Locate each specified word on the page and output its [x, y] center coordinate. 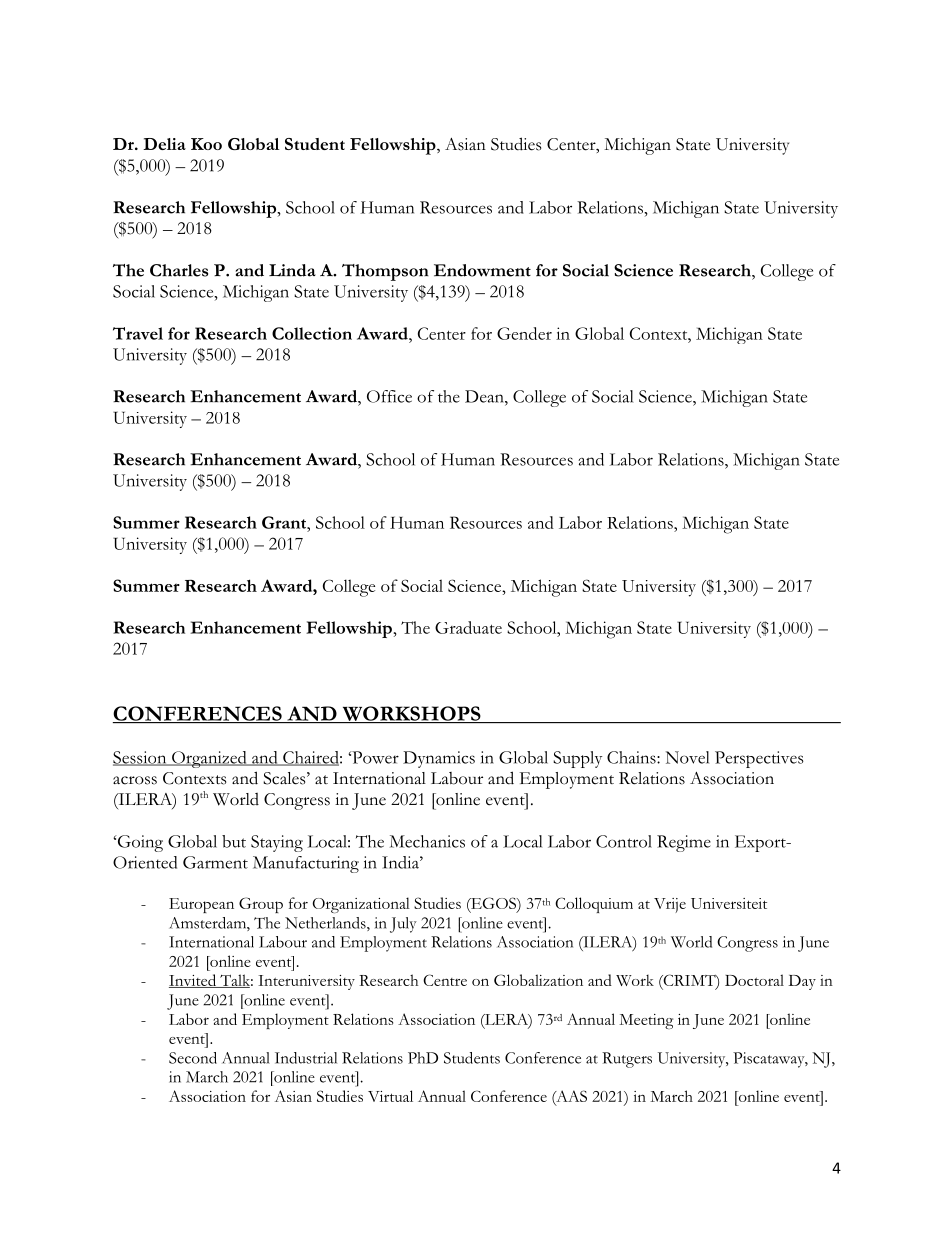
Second [193, 1058]
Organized [209, 759]
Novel [687, 757]
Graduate [468, 627]
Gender [524, 333]
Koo [206, 144]
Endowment [482, 270]
